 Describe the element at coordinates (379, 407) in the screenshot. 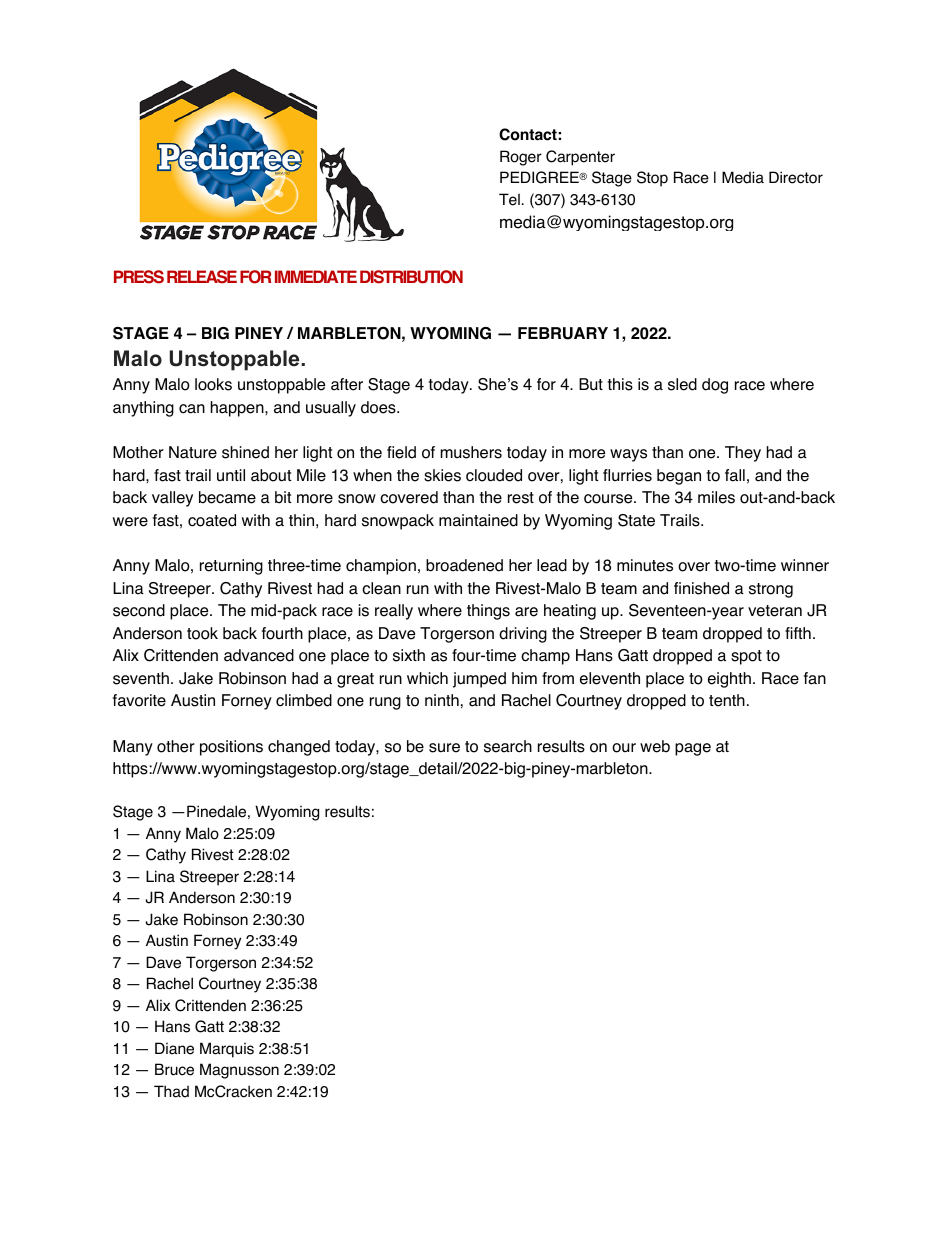

I see `does` at that location.
